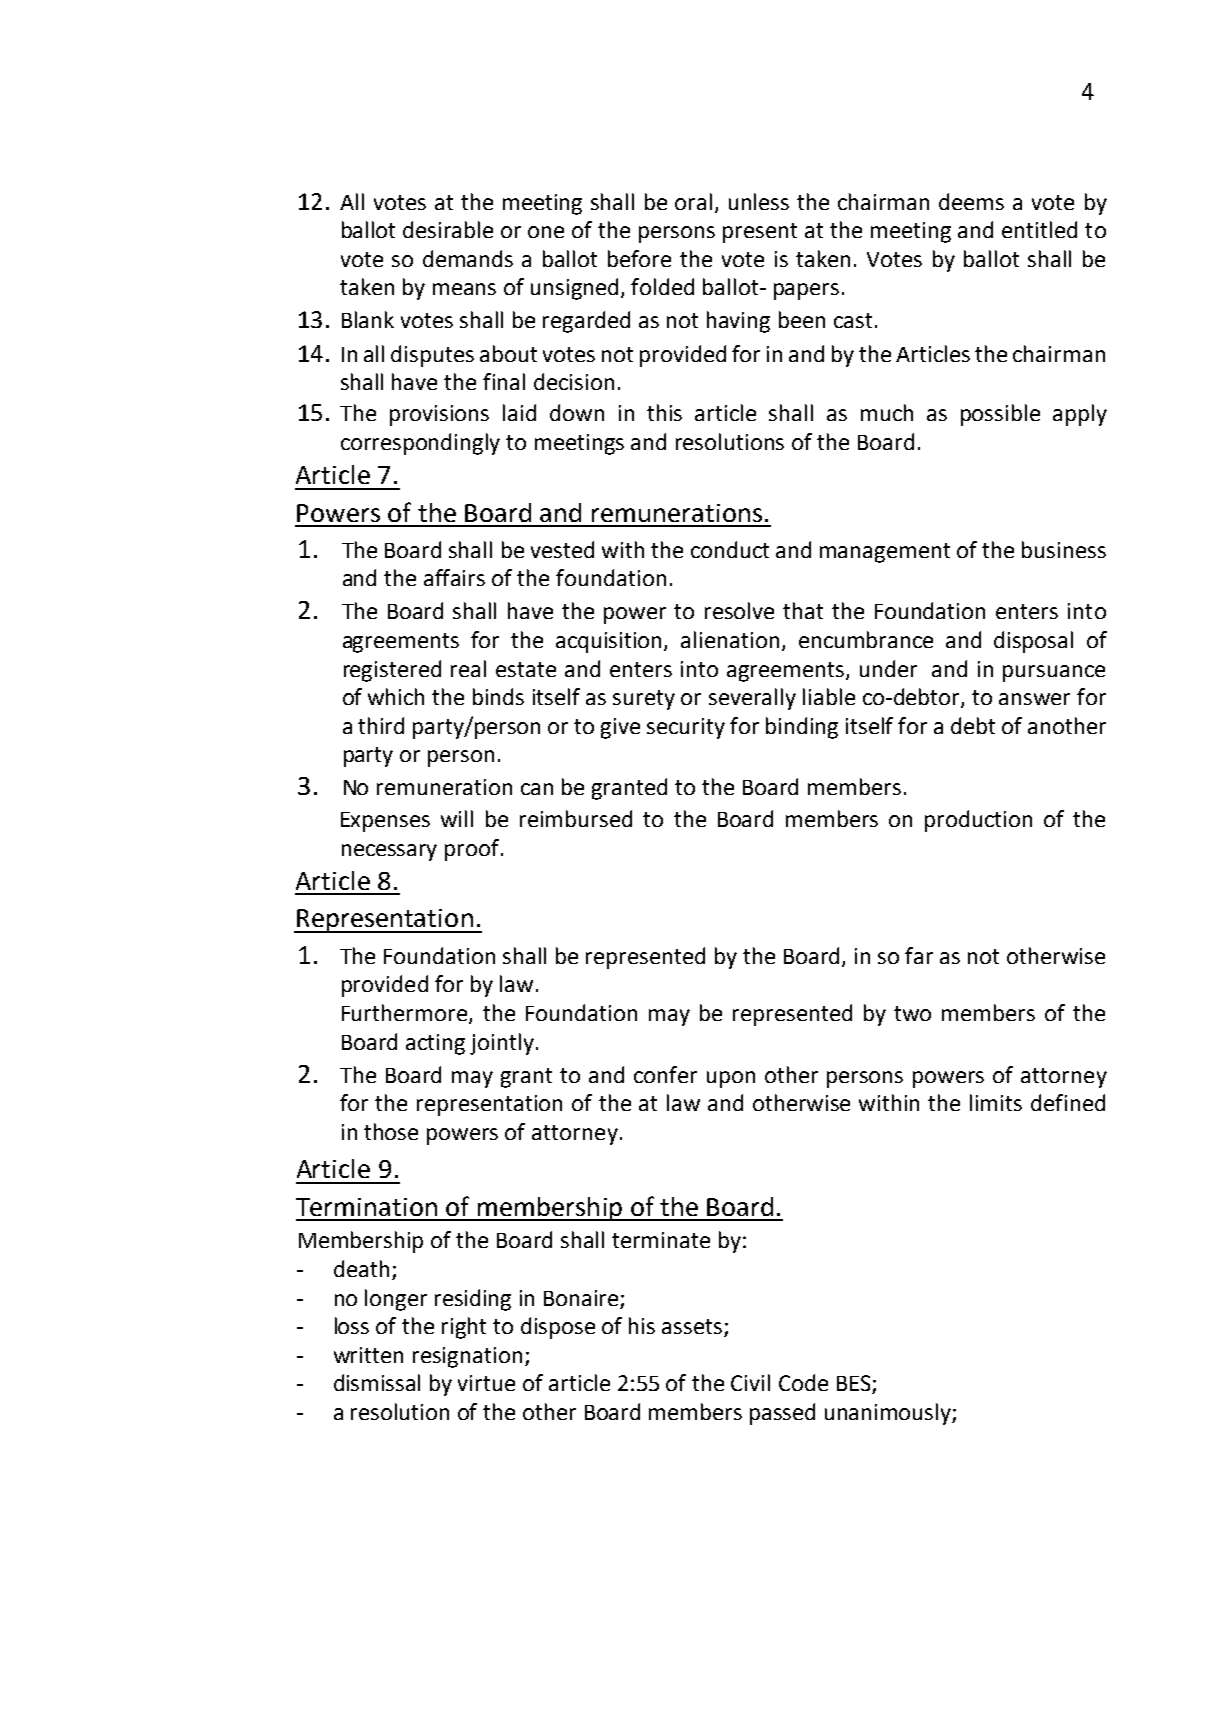  I want to click on entitled, so click(1039, 229).
